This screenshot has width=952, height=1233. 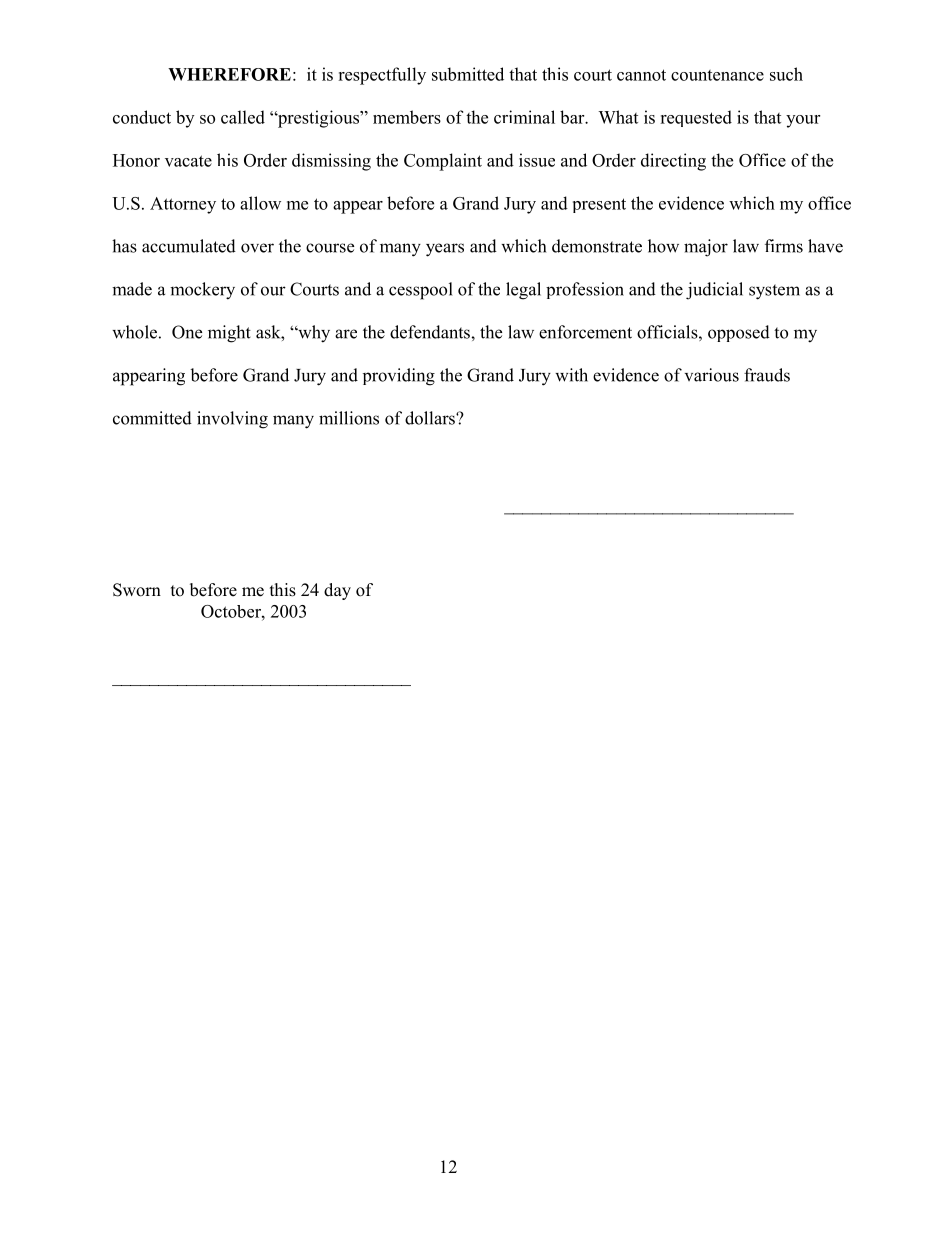 I want to click on WHEREFORE, so click(x=229, y=74).
